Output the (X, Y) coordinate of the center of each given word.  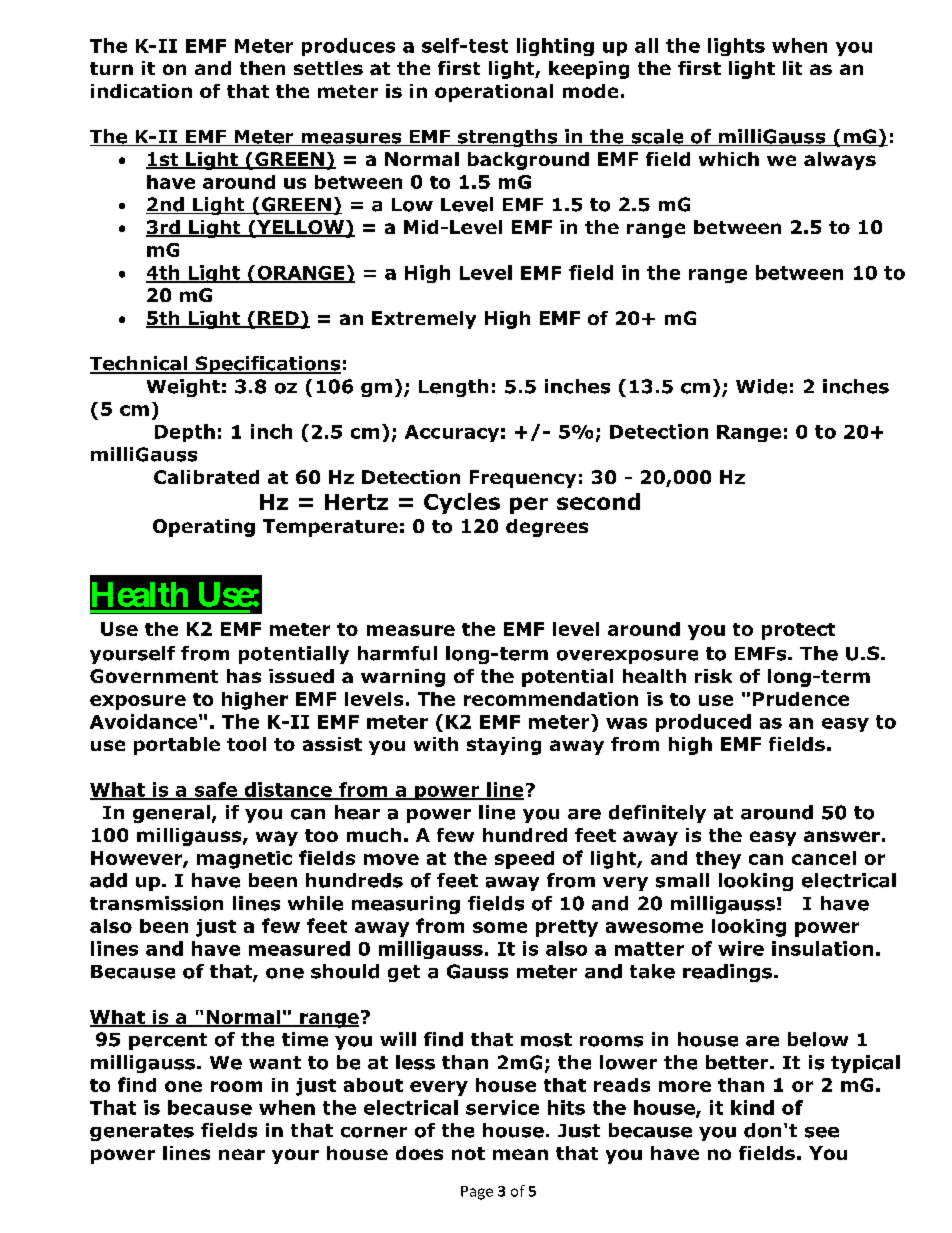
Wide (761, 386)
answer (842, 836)
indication (141, 91)
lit (792, 68)
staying (504, 746)
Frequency (523, 479)
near (242, 1154)
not (468, 1153)
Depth (185, 433)
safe (215, 790)
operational (494, 93)
